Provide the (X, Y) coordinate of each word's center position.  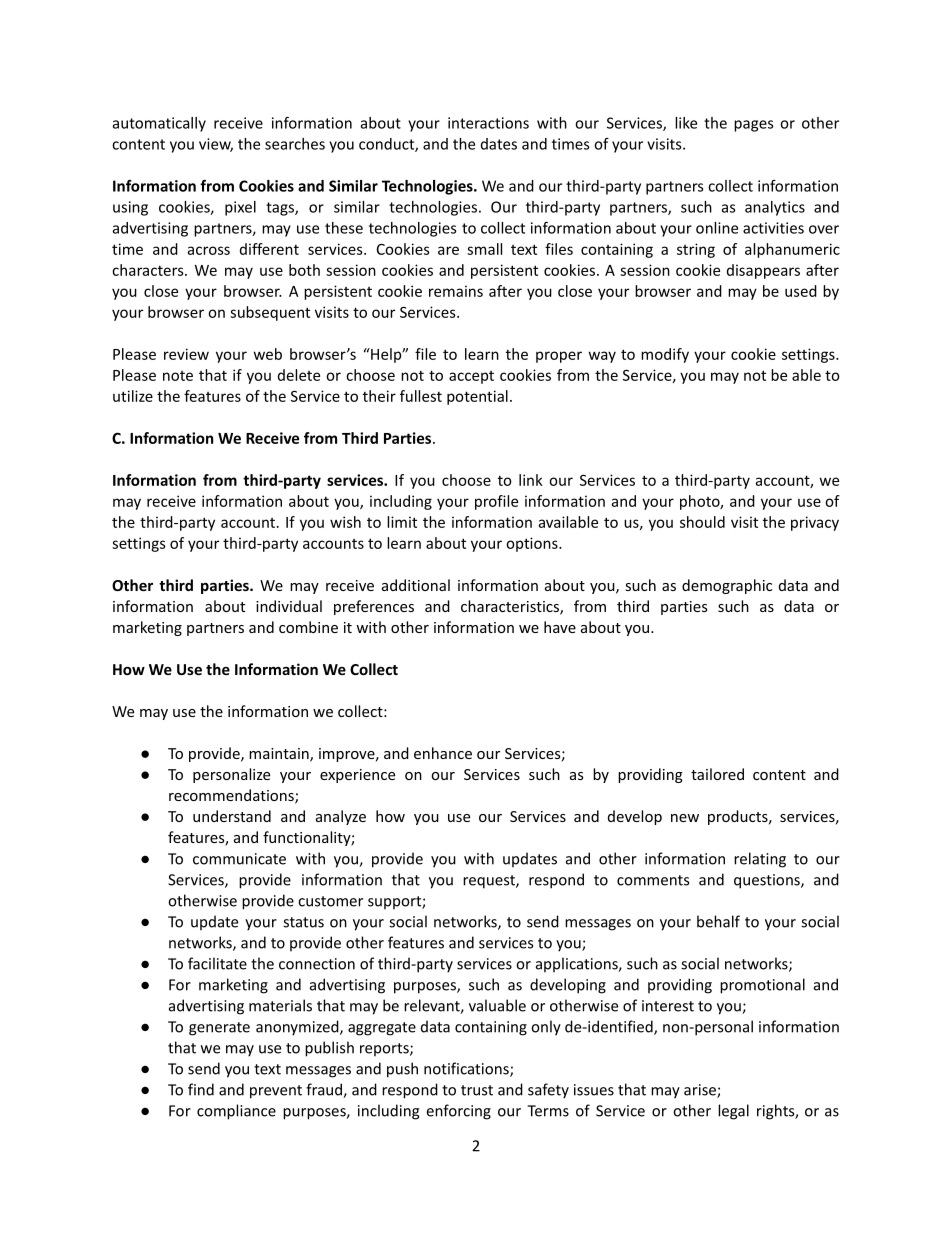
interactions (488, 123)
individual (289, 606)
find (201, 1089)
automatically (159, 124)
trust (477, 1090)
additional (416, 585)
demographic (727, 586)
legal (733, 1112)
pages (753, 126)
